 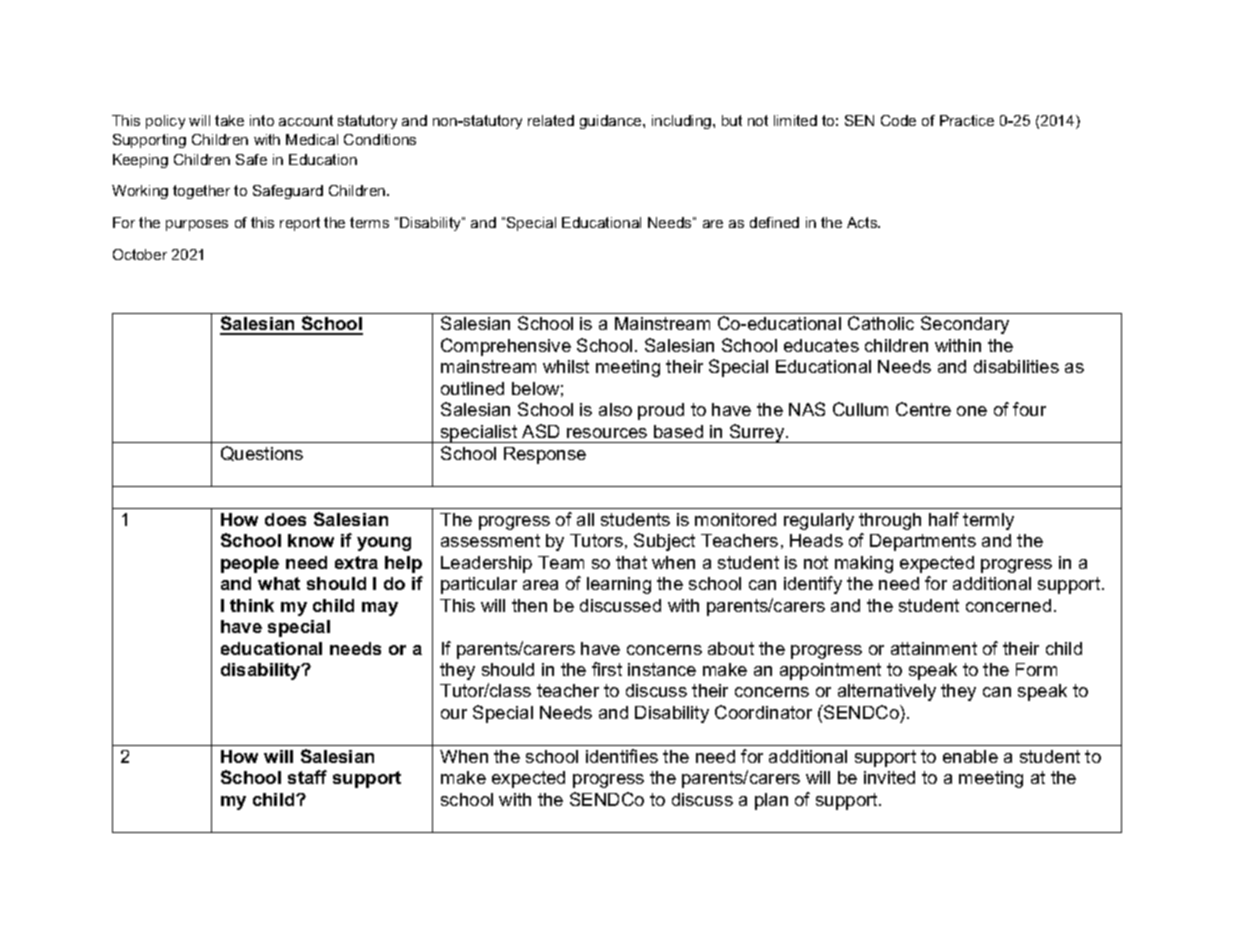 What do you see at coordinates (262, 120) in the screenshot?
I see `into` at bounding box center [262, 120].
